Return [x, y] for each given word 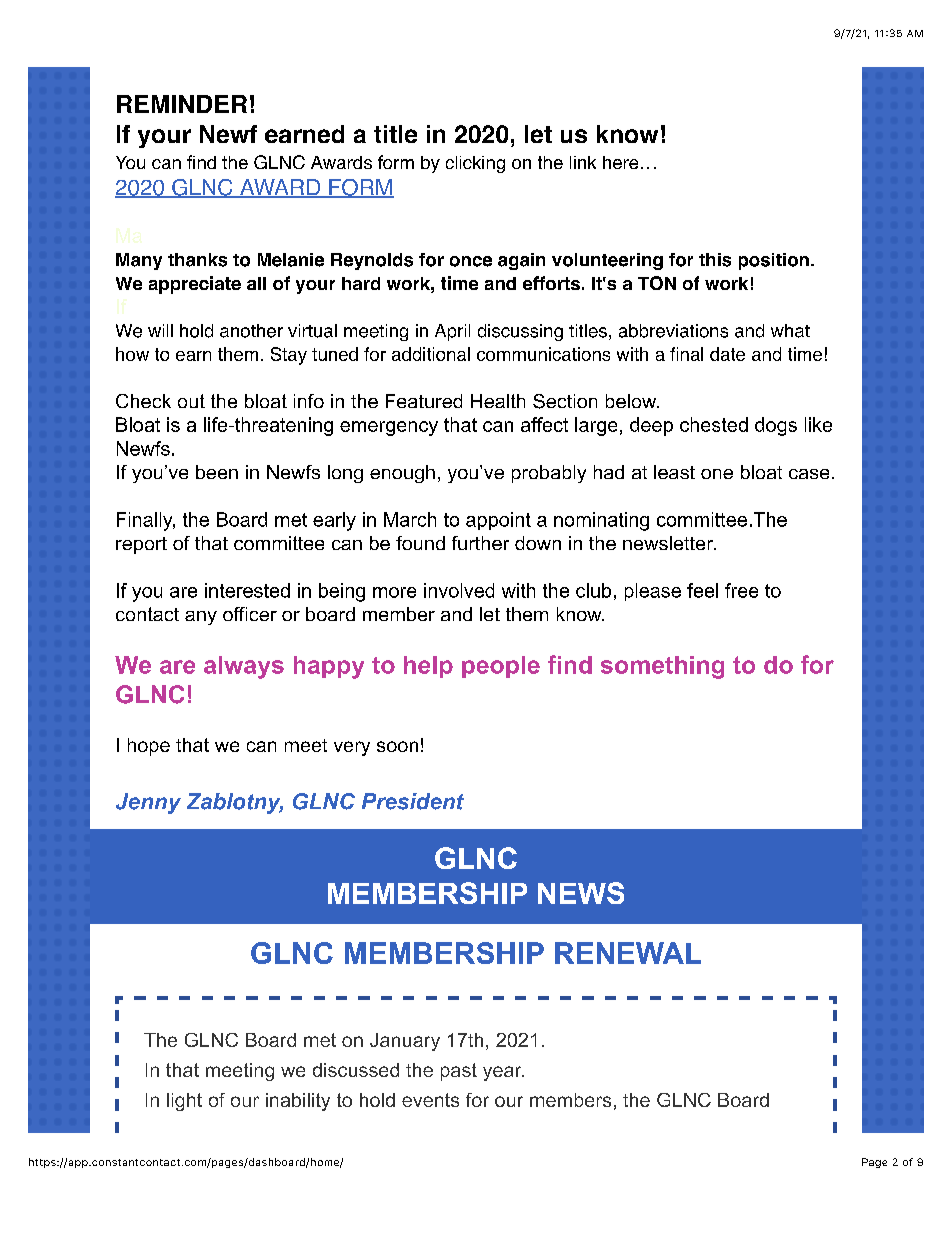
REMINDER [182, 104]
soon [397, 746]
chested [714, 424]
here [620, 162]
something [662, 667]
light [184, 1102]
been [217, 472]
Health [498, 401]
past [459, 1072]
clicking [475, 164]
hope [149, 747]
